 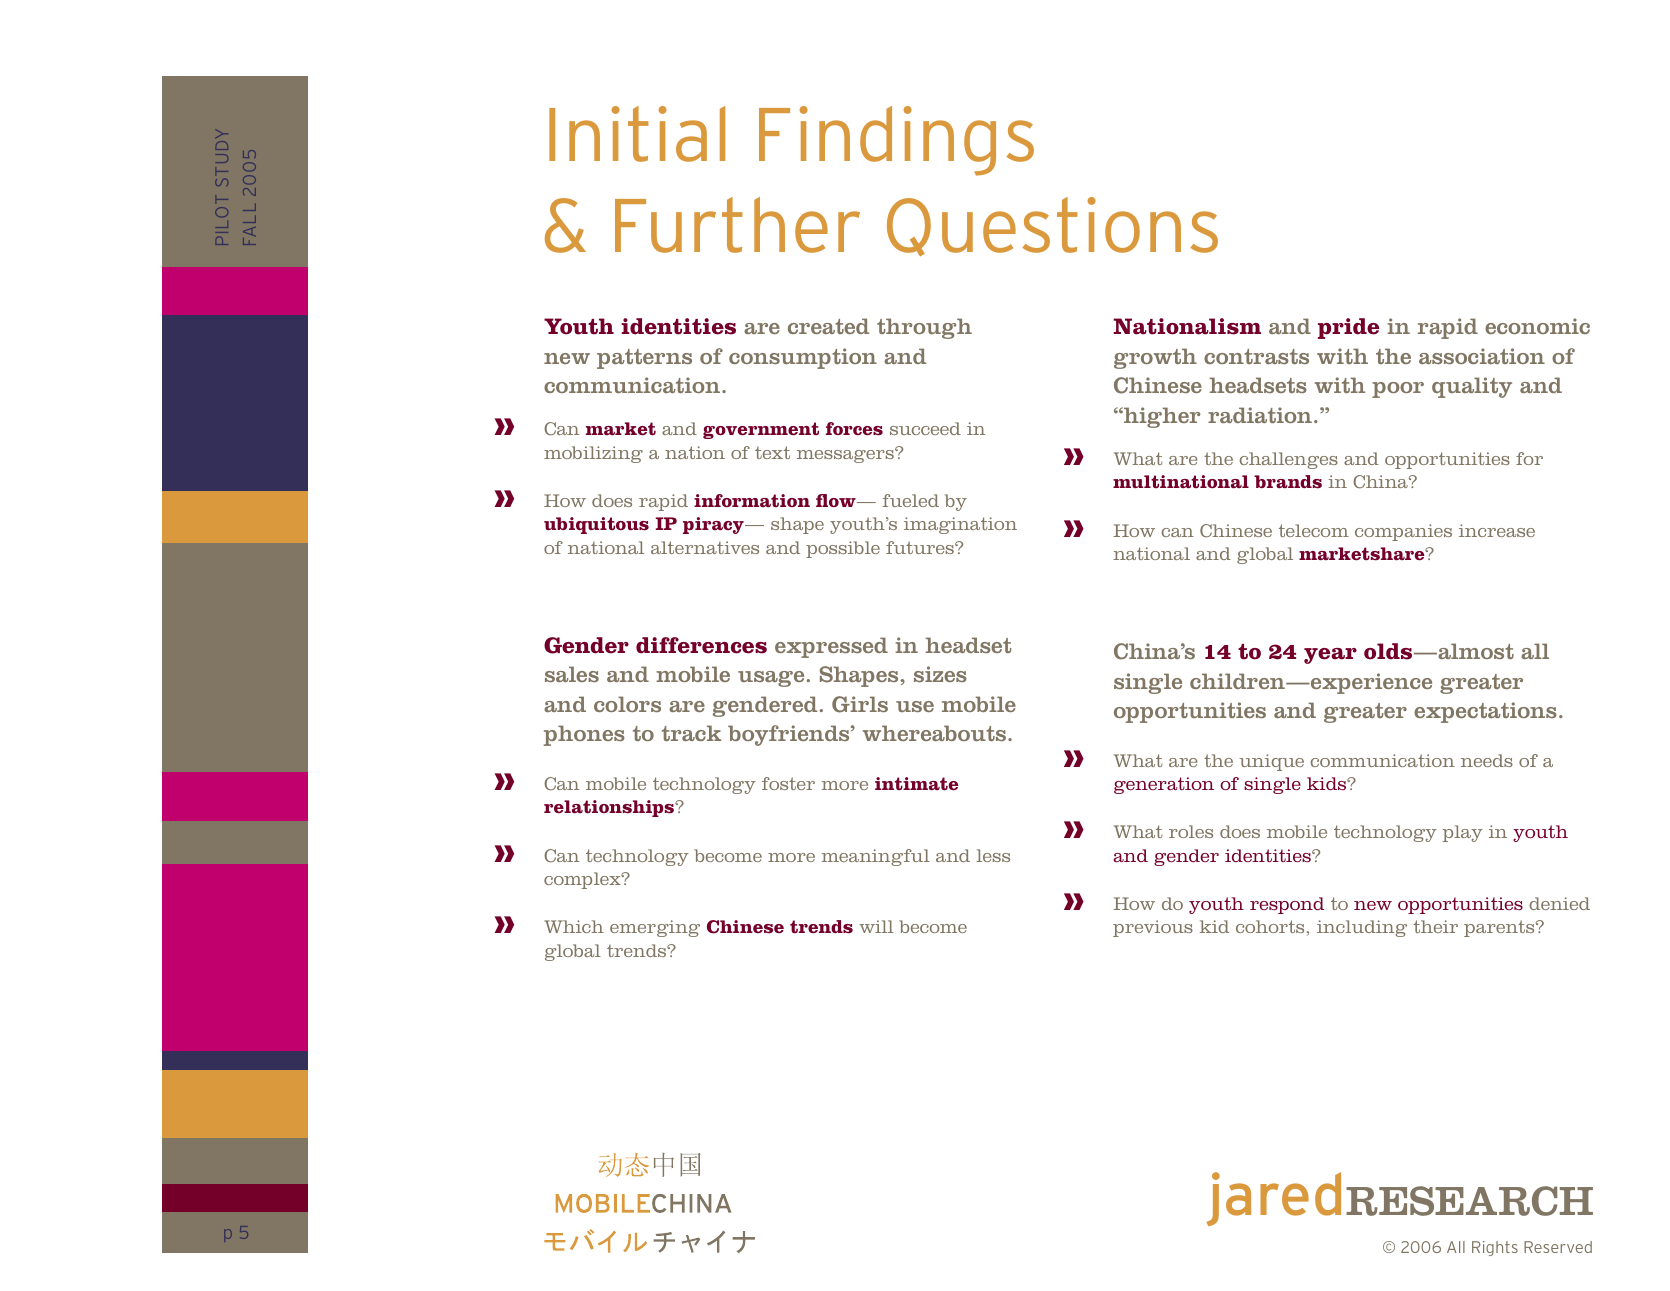 I want to click on Rights, so click(x=1495, y=1248).
